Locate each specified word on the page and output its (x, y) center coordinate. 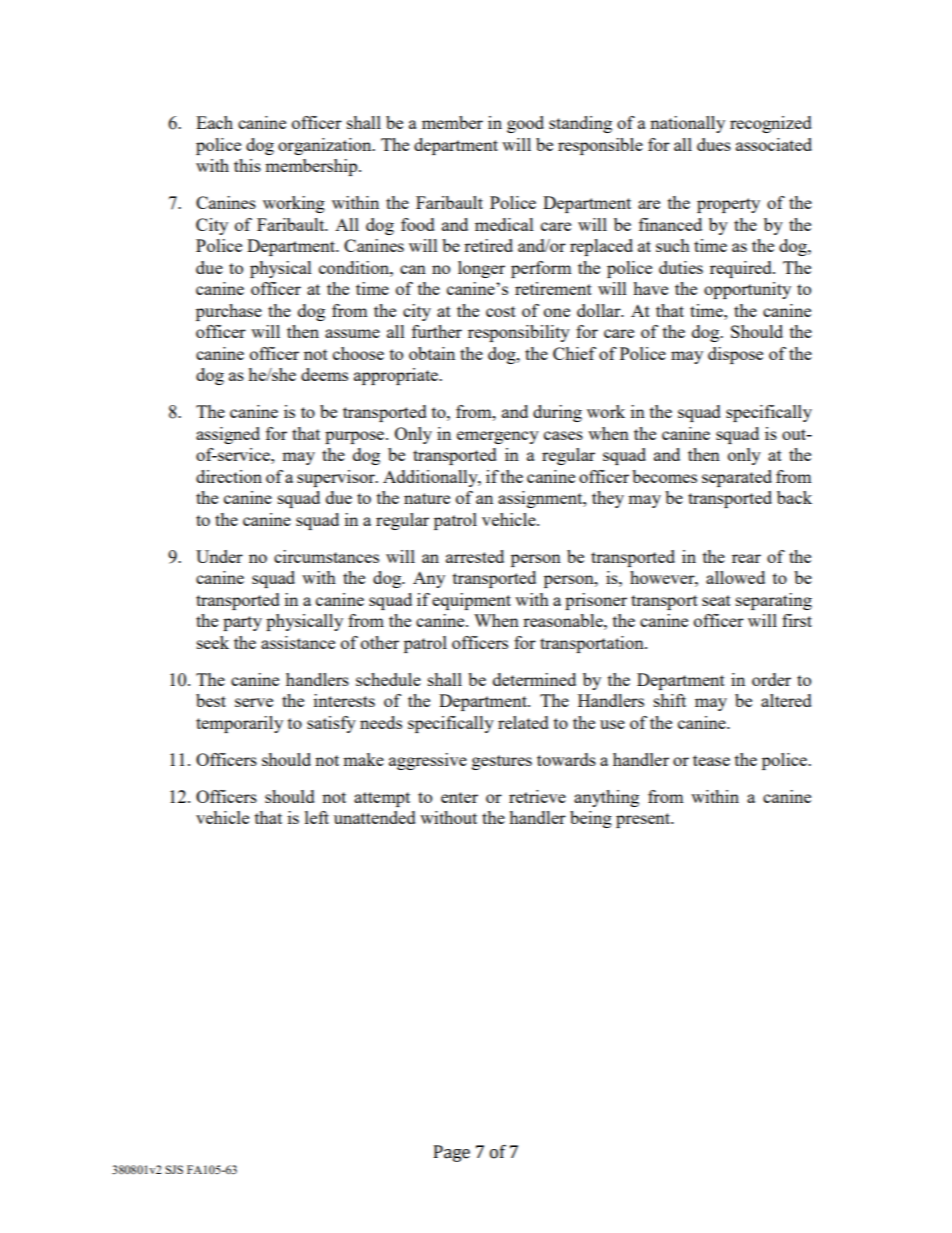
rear (746, 558)
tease (711, 760)
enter (459, 797)
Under (219, 556)
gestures (502, 762)
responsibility (519, 333)
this (247, 165)
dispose (735, 355)
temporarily (239, 724)
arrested (475, 556)
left (317, 817)
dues (714, 144)
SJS (174, 1169)
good (525, 124)
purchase (229, 312)
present (644, 820)
